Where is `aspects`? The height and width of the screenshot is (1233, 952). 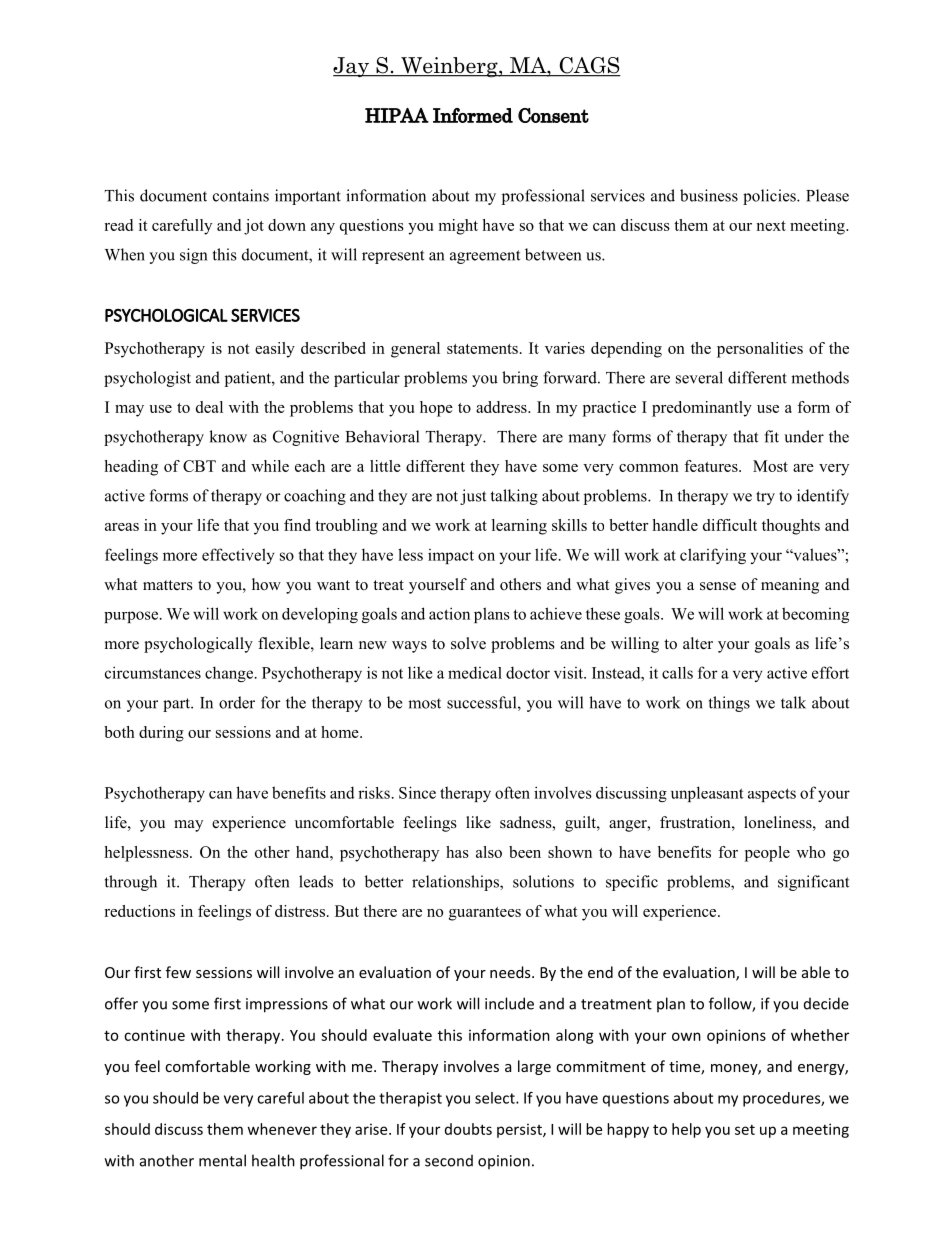 aspects is located at coordinates (772, 795).
